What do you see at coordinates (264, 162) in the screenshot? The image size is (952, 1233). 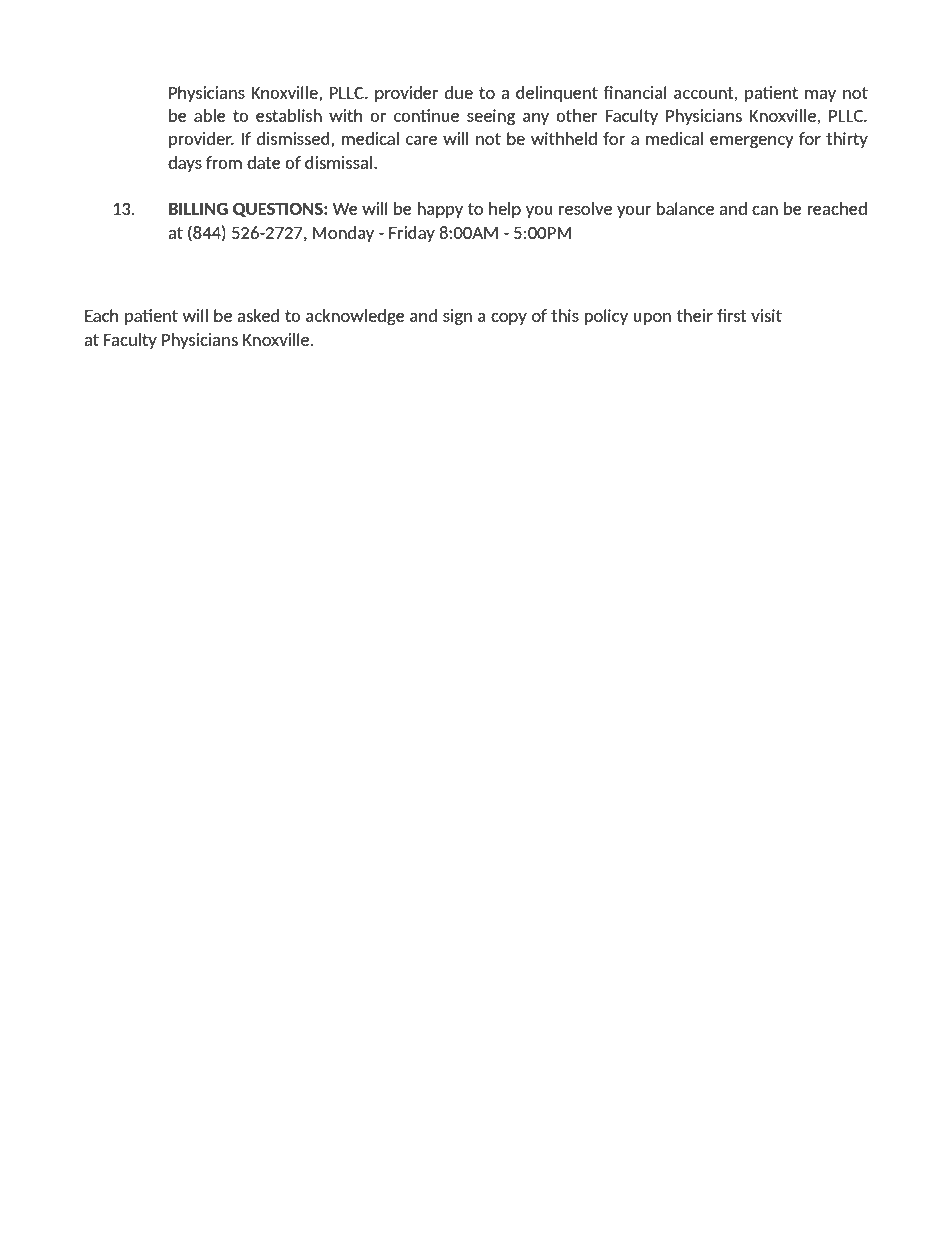 I see `date` at bounding box center [264, 162].
